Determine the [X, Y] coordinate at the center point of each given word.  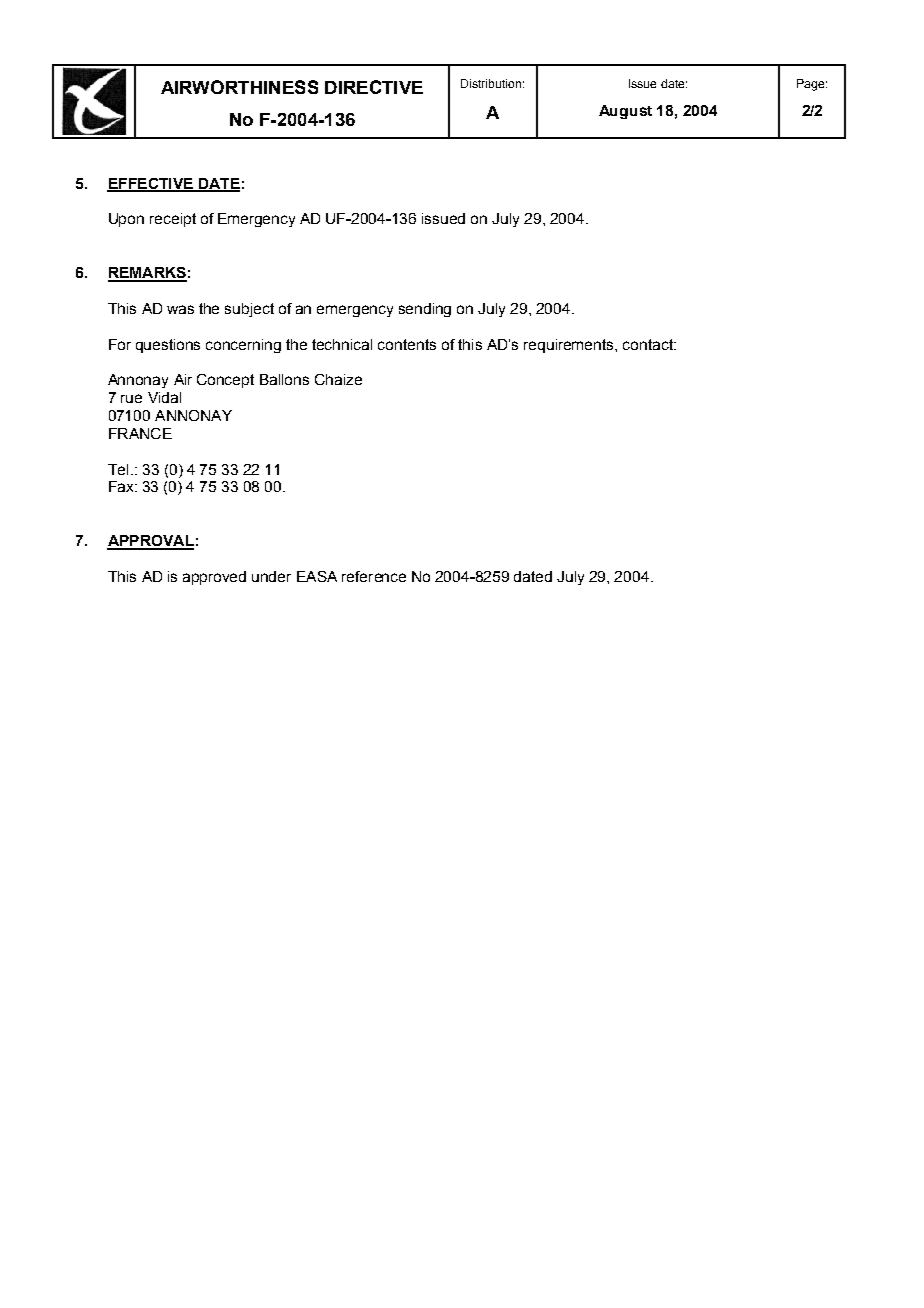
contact [649, 344]
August [625, 112]
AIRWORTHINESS [239, 87]
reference [374, 576]
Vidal [164, 397]
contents [407, 344]
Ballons [284, 379]
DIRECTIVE [374, 87]
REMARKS [147, 274]
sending [425, 310]
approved [214, 578]
